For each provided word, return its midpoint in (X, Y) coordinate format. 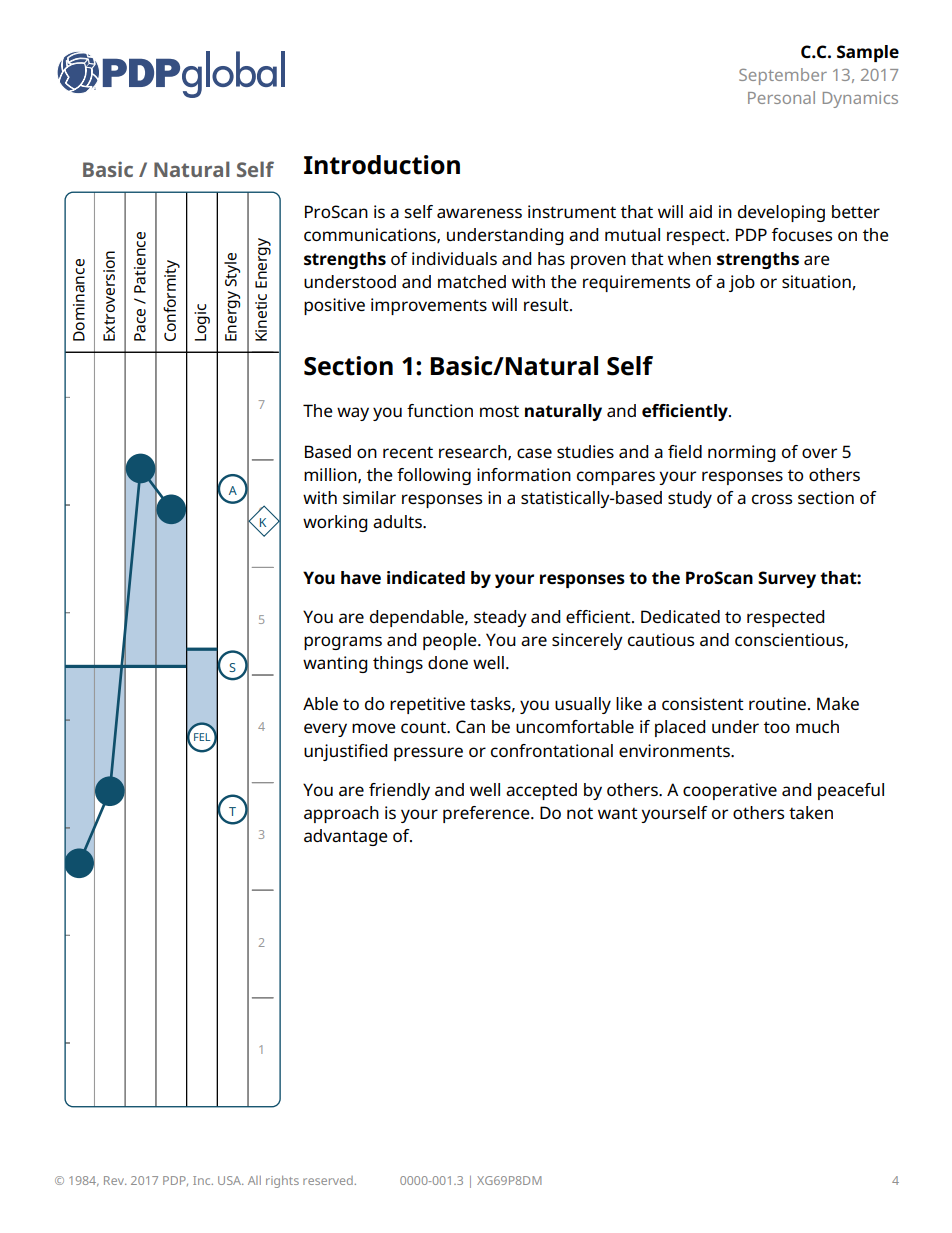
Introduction (382, 165)
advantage (346, 837)
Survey (787, 579)
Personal (781, 97)
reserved (328, 1180)
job (742, 283)
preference (487, 814)
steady (500, 618)
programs (343, 643)
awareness (479, 213)
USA (230, 1180)
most (499, 411)
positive (334, 306)
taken (811, 812)
